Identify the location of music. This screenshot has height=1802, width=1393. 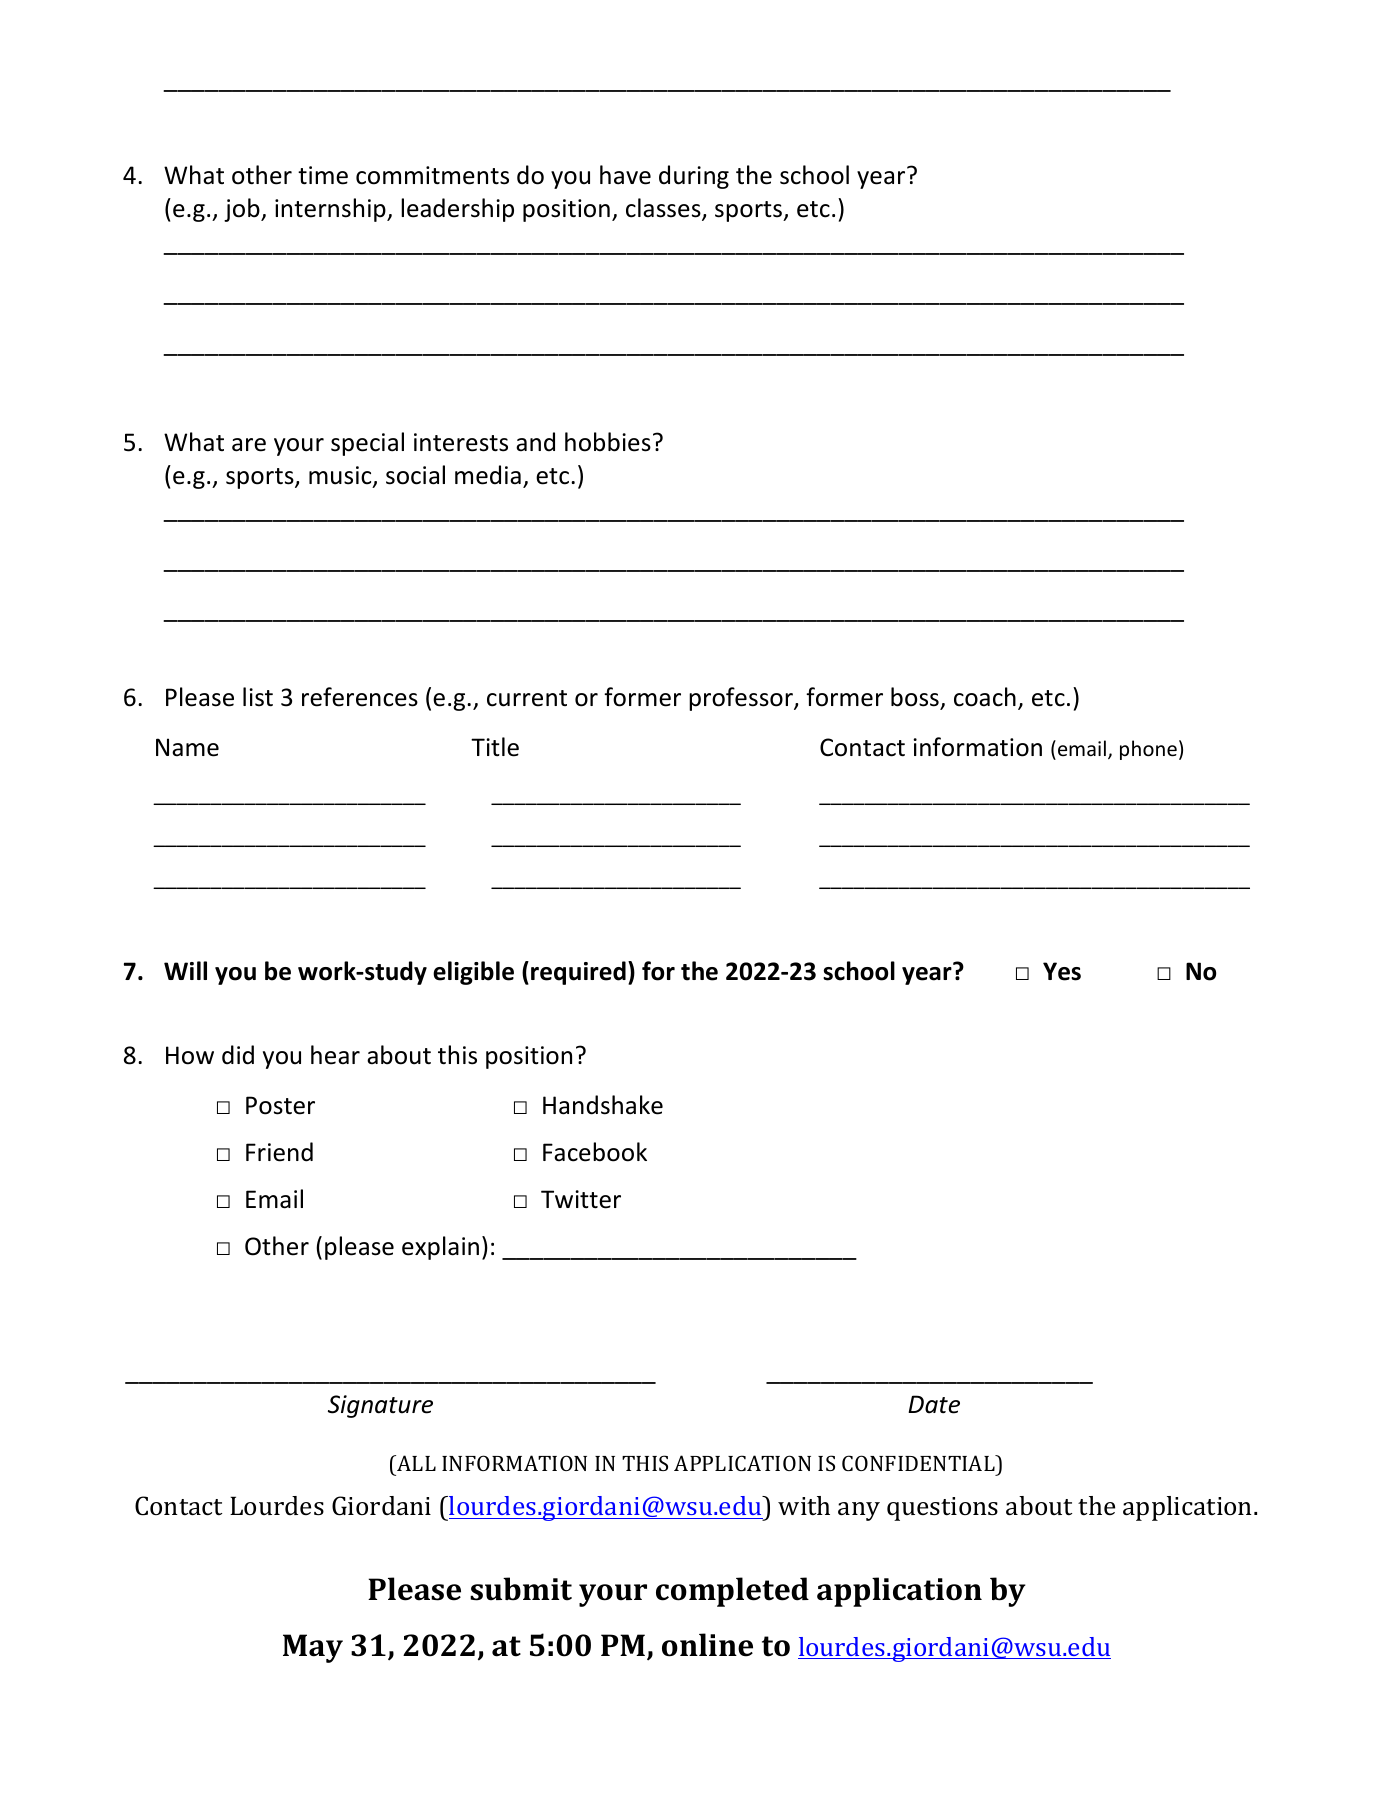
(341, 476).
